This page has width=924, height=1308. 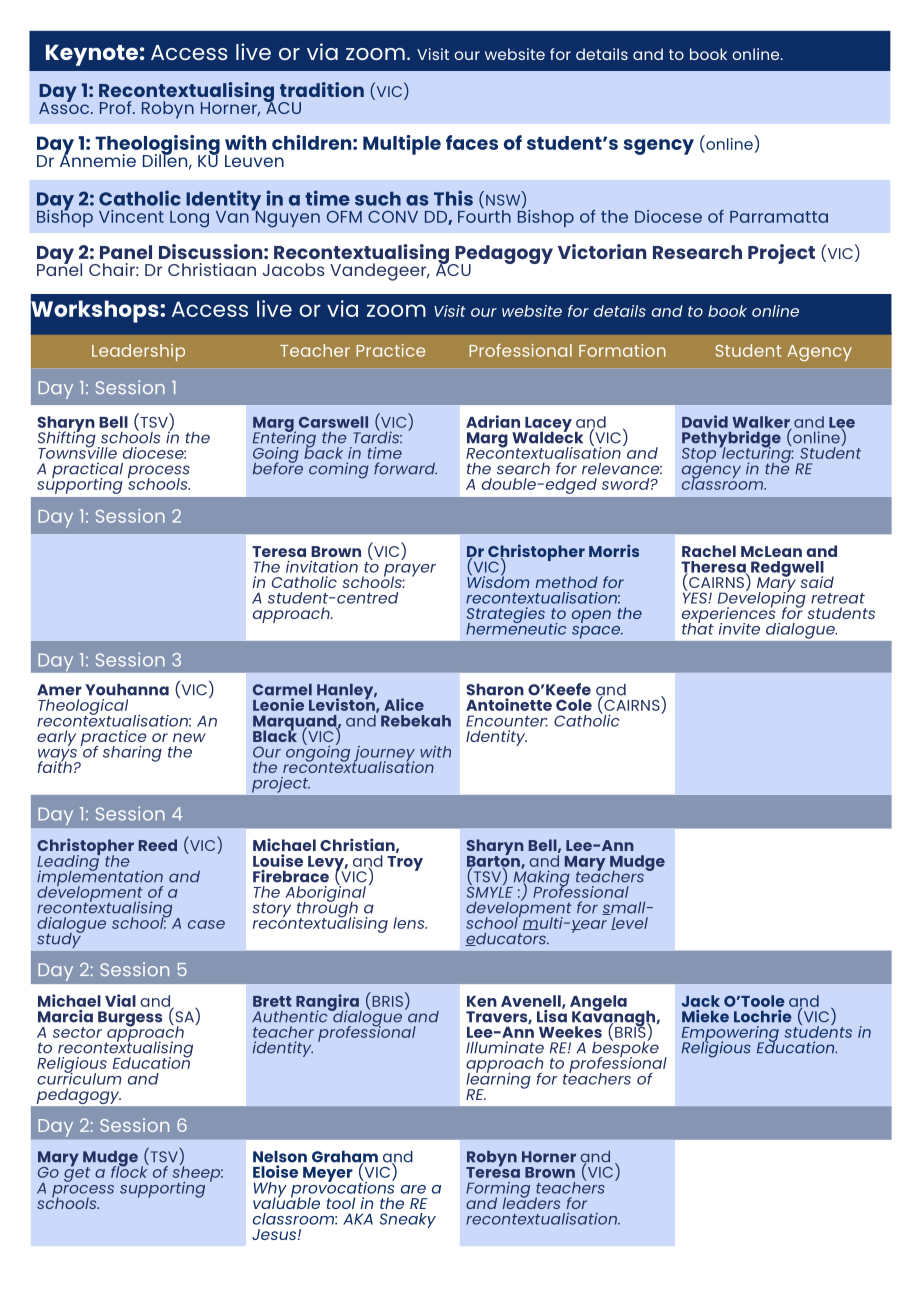 I want to click on Walker, so click(x=762, y=423).
